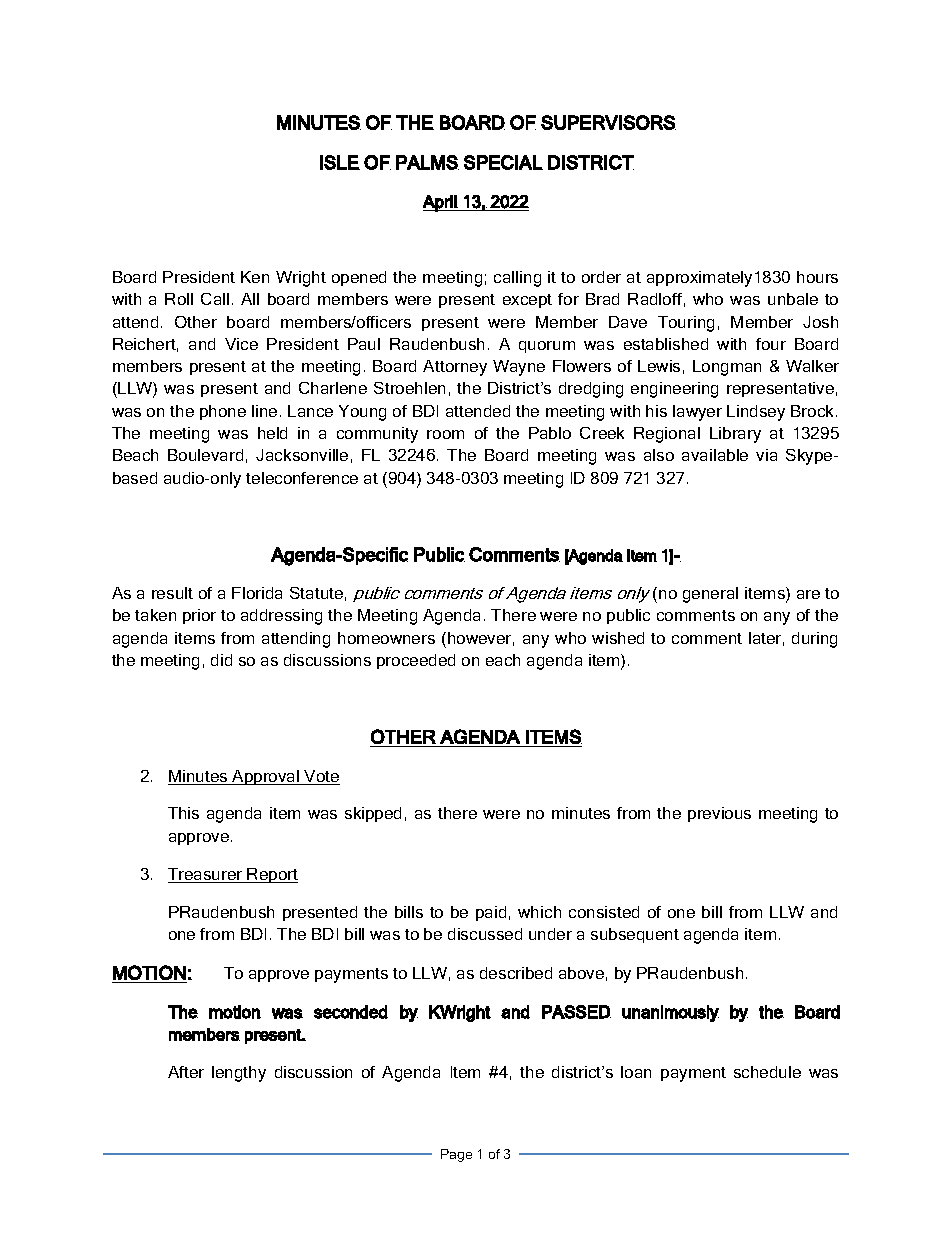 The width and height of the screenshot is (952, 1233). What do you see at coordinates (719, 814) in the screenshot?
I see `previous` at bounding box center [719, 814].
